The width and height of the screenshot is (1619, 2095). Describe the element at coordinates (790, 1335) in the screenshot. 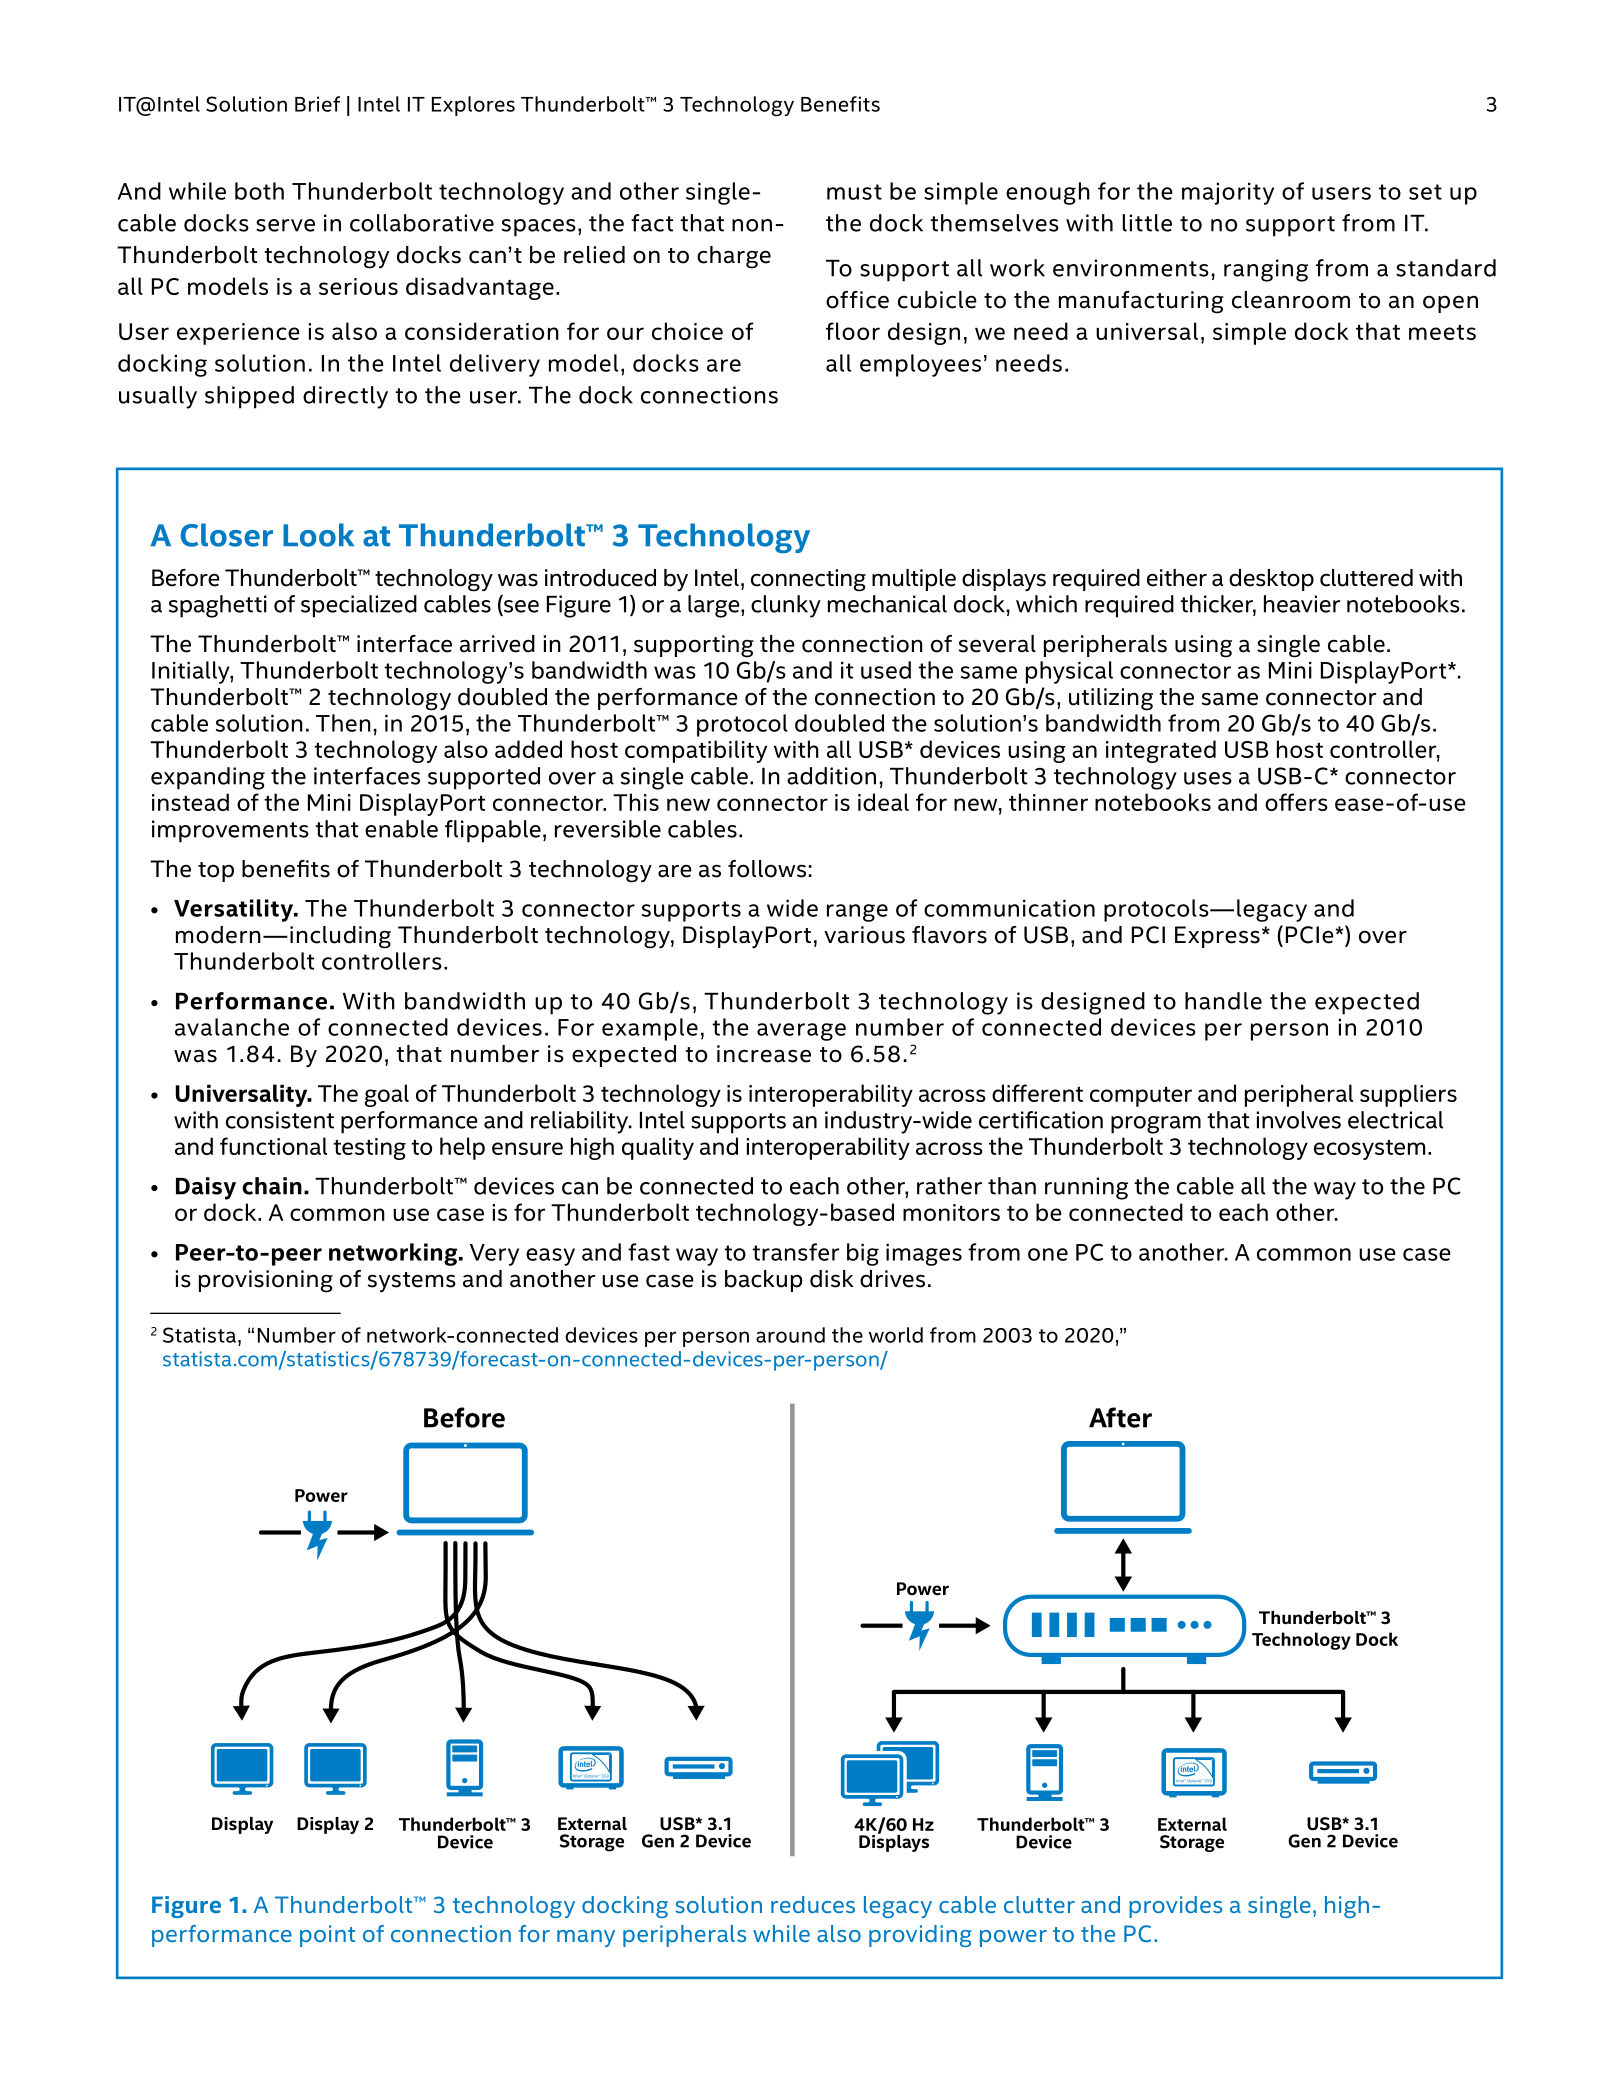

I see `around` at that location.
